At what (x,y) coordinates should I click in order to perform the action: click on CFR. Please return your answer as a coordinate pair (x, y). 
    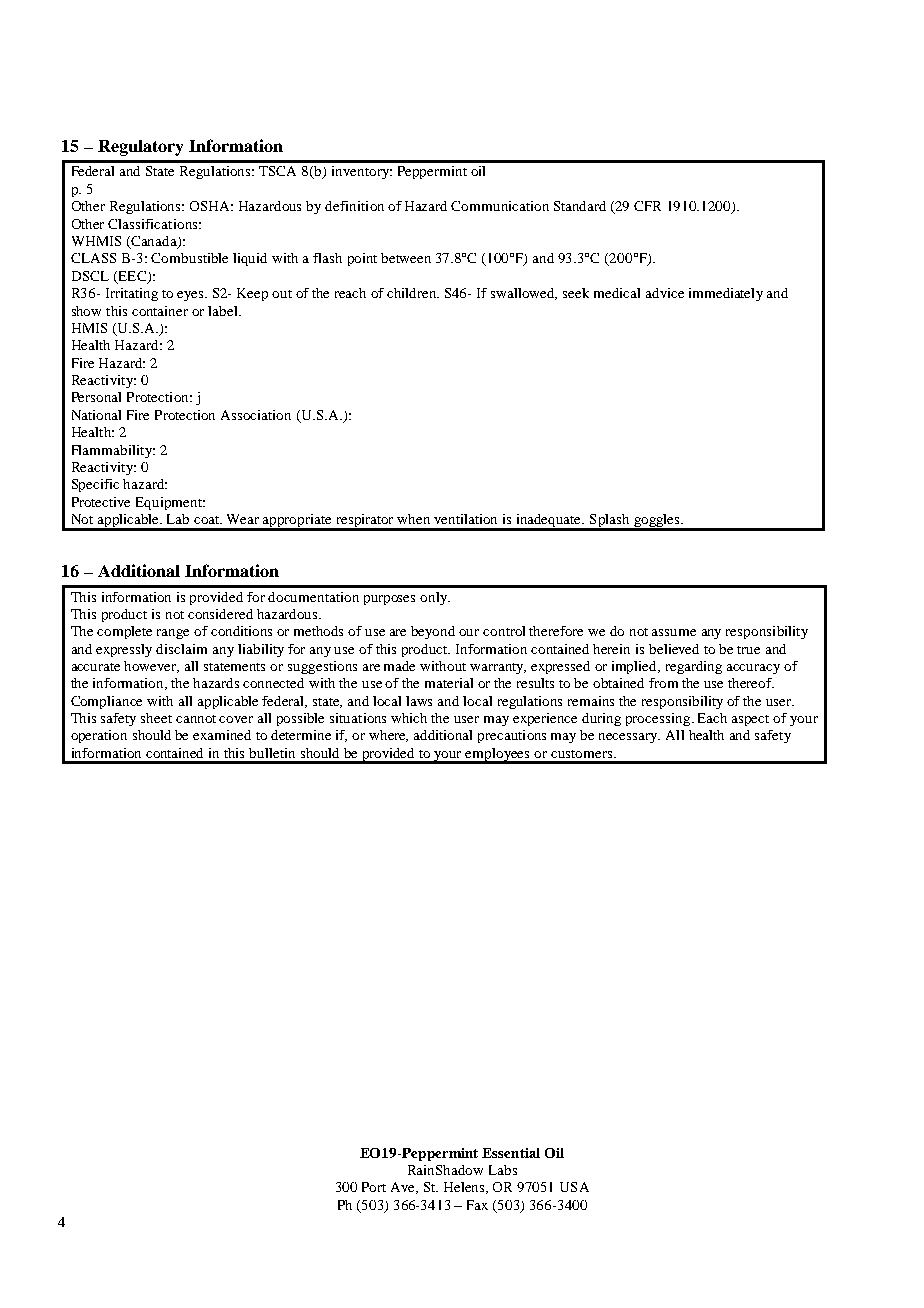
    Looking at the image, I should click on (647, 206).
